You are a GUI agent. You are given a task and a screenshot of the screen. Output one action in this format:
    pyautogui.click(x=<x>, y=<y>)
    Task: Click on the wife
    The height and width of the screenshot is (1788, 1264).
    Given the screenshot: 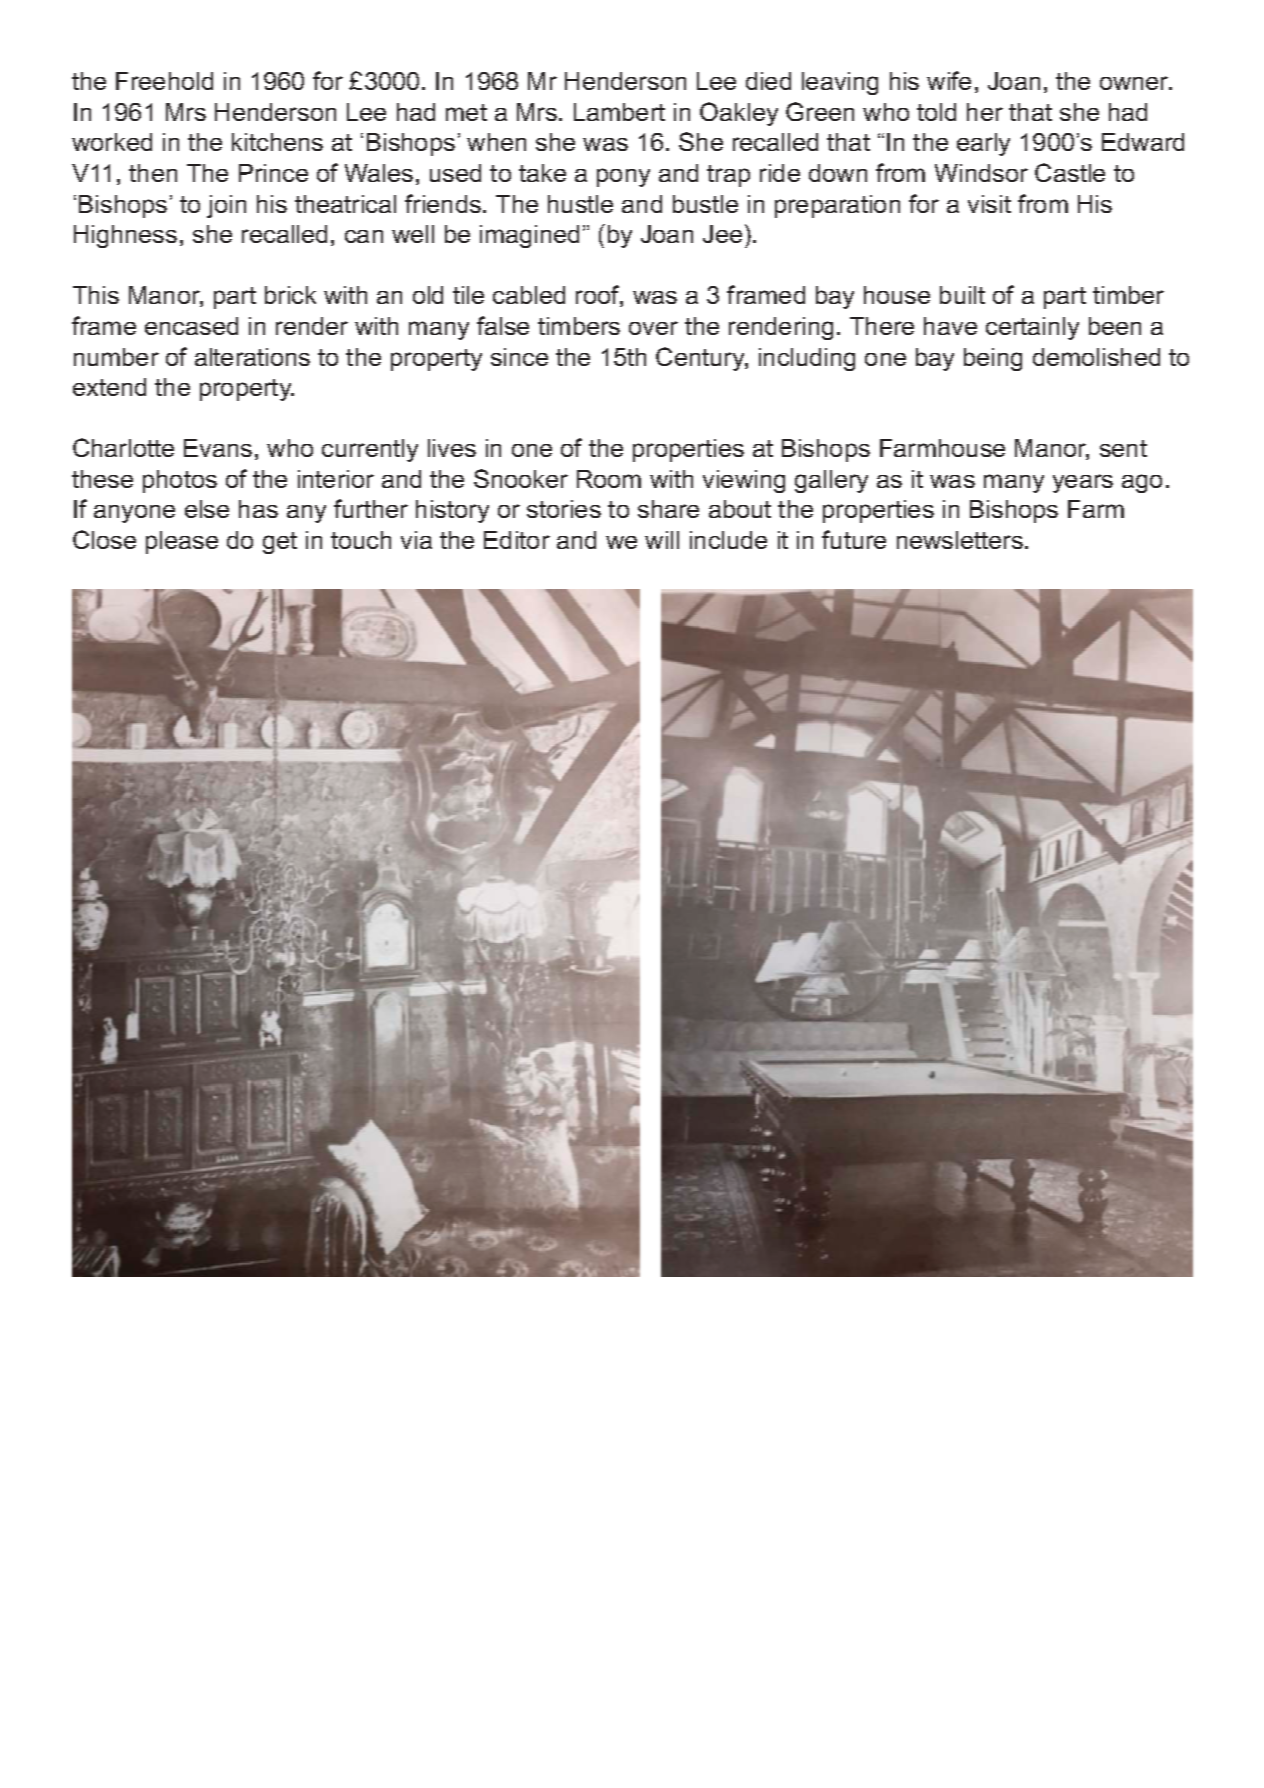 What is the action you would take?
    pyautogui.click(x=949, y=80)
